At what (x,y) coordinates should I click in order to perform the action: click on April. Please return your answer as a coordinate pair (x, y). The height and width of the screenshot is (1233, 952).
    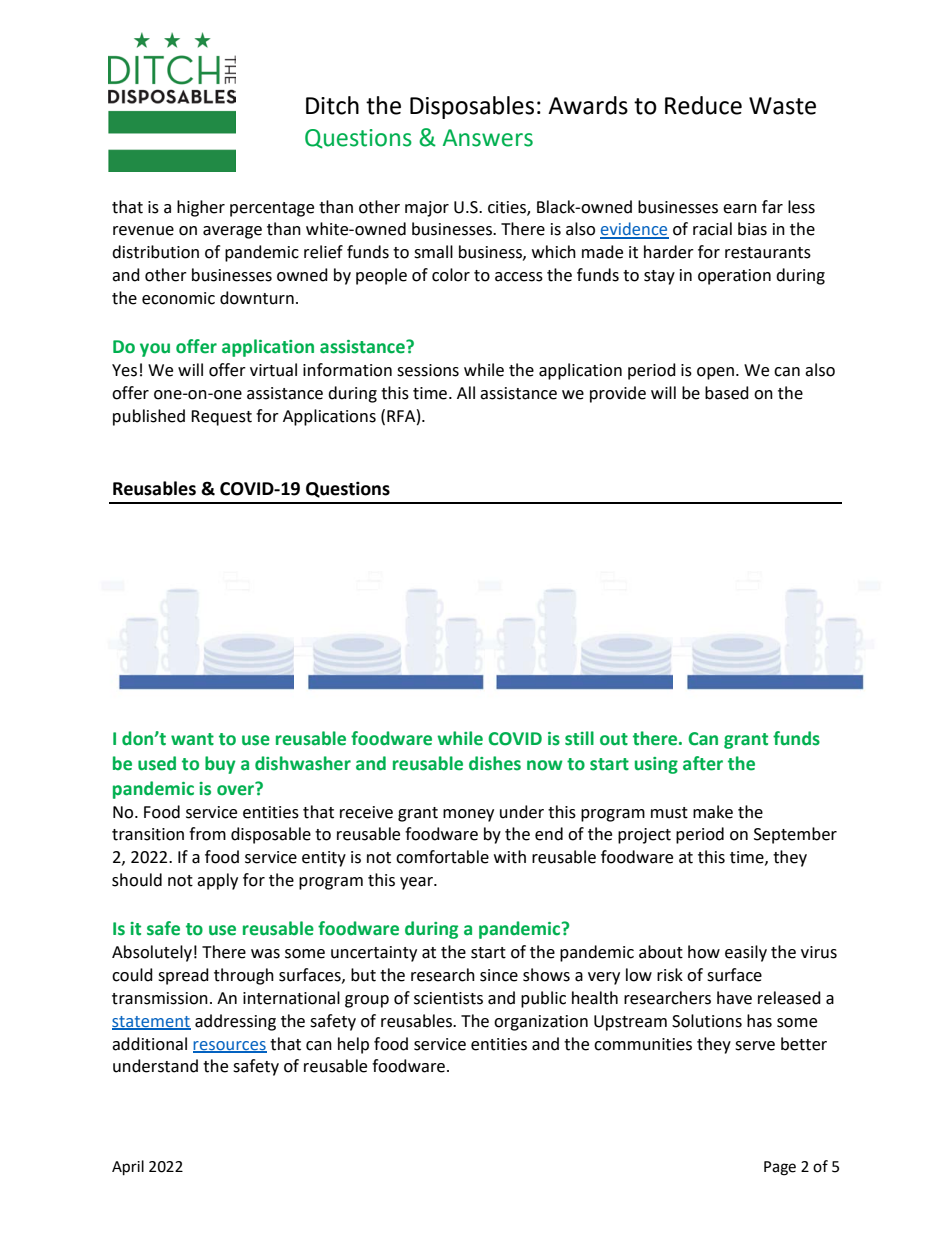
    Looking at the image, I should click on (128, 1168).
